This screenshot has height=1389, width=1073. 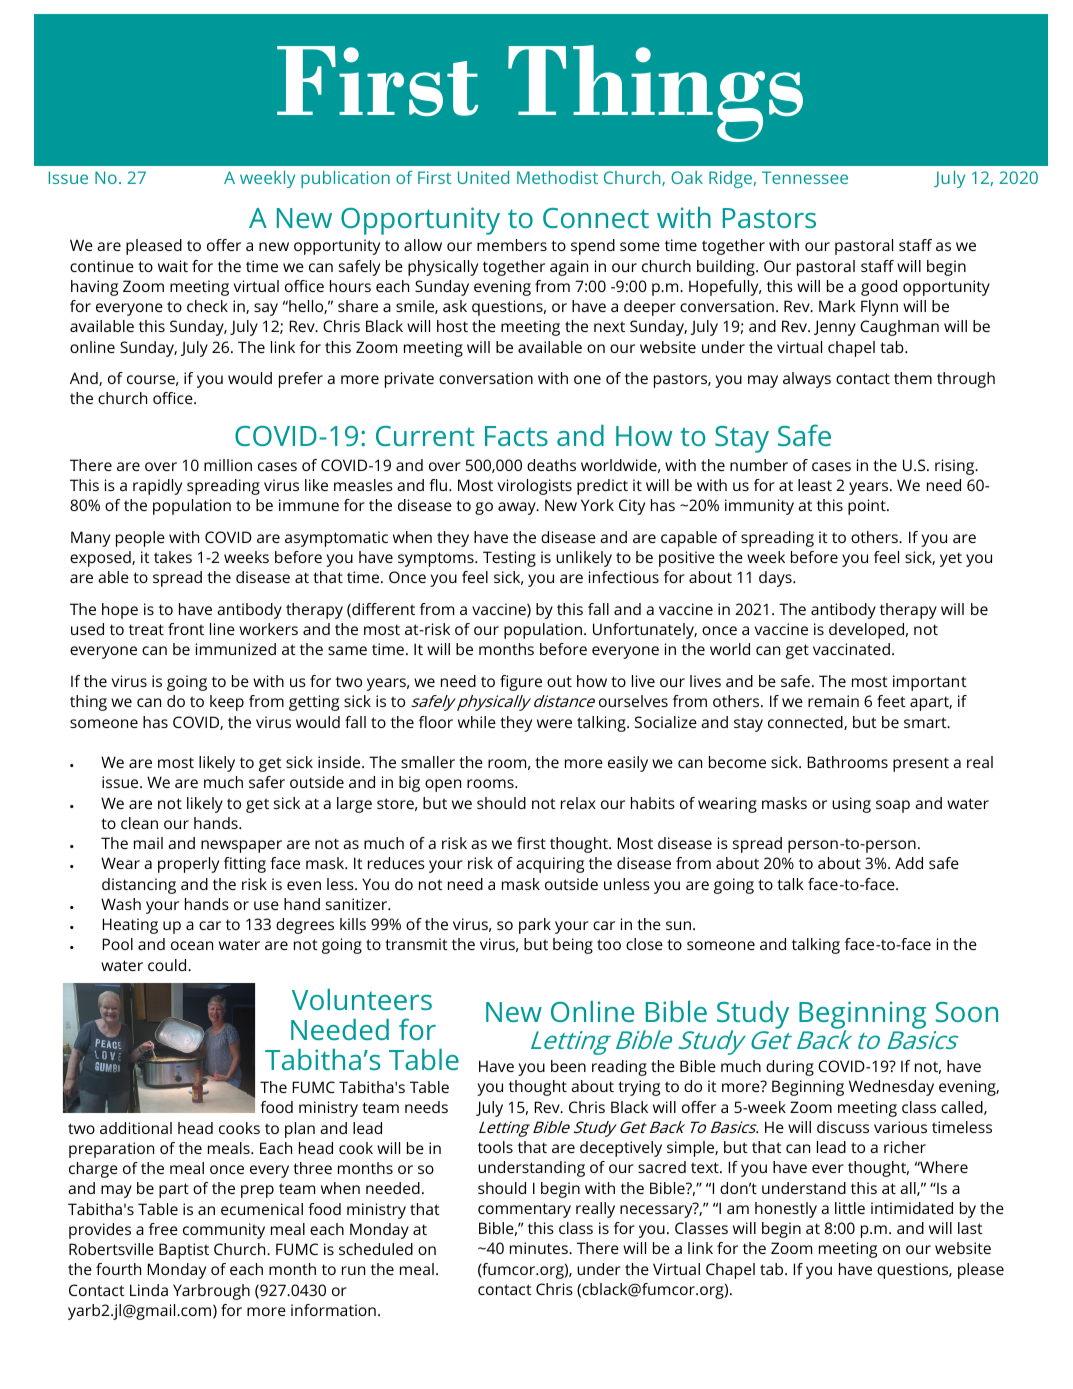 What do you see at coordinates (850, 1208) in the screenshot?
I see `little` at bounding box center [850, 1208].
